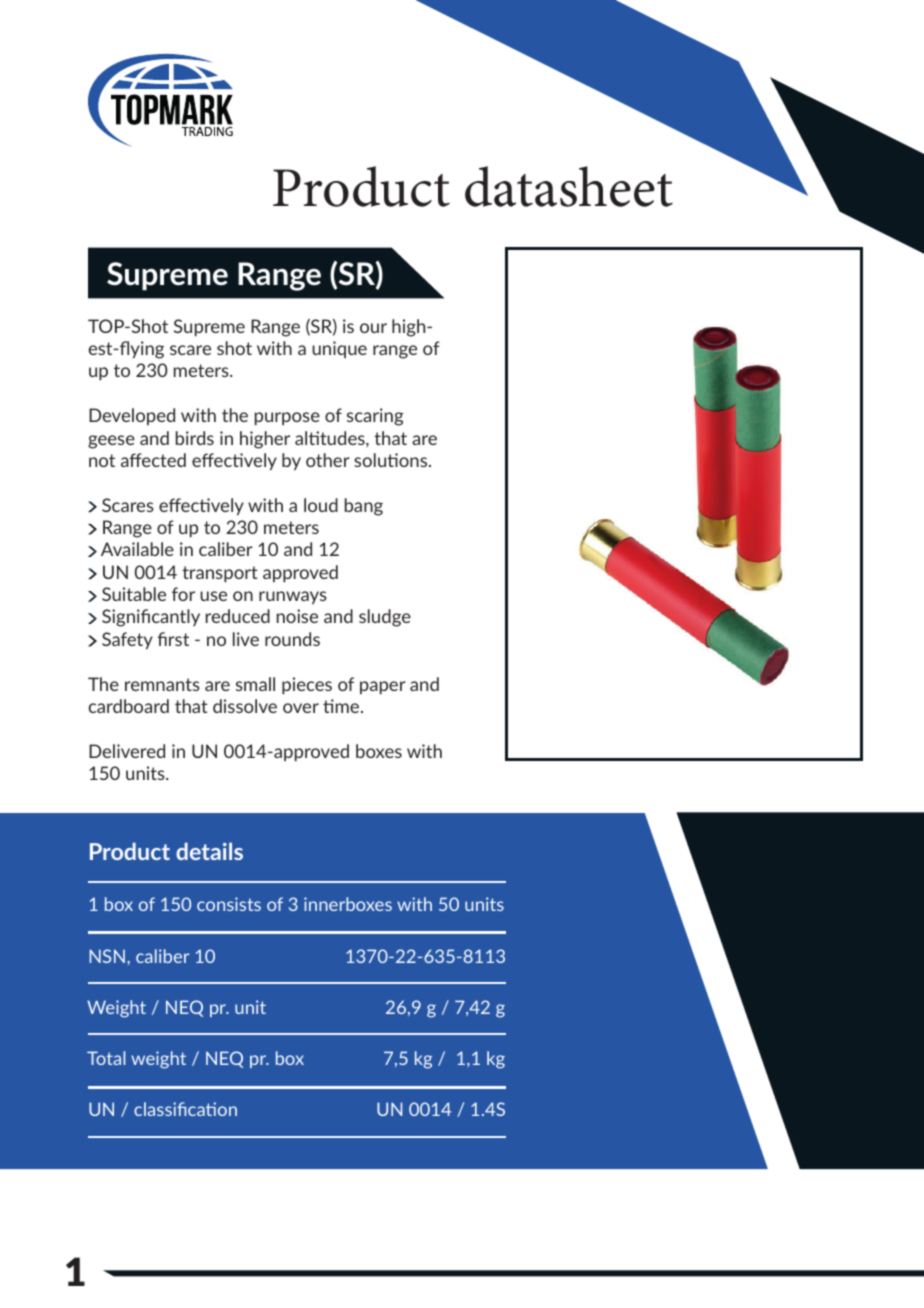 The width and height of the screenshot is (924, 1308). What do you see at coordinates (209, 851) in the screenshot?
I see `details` at bounding box center [209, 851].
